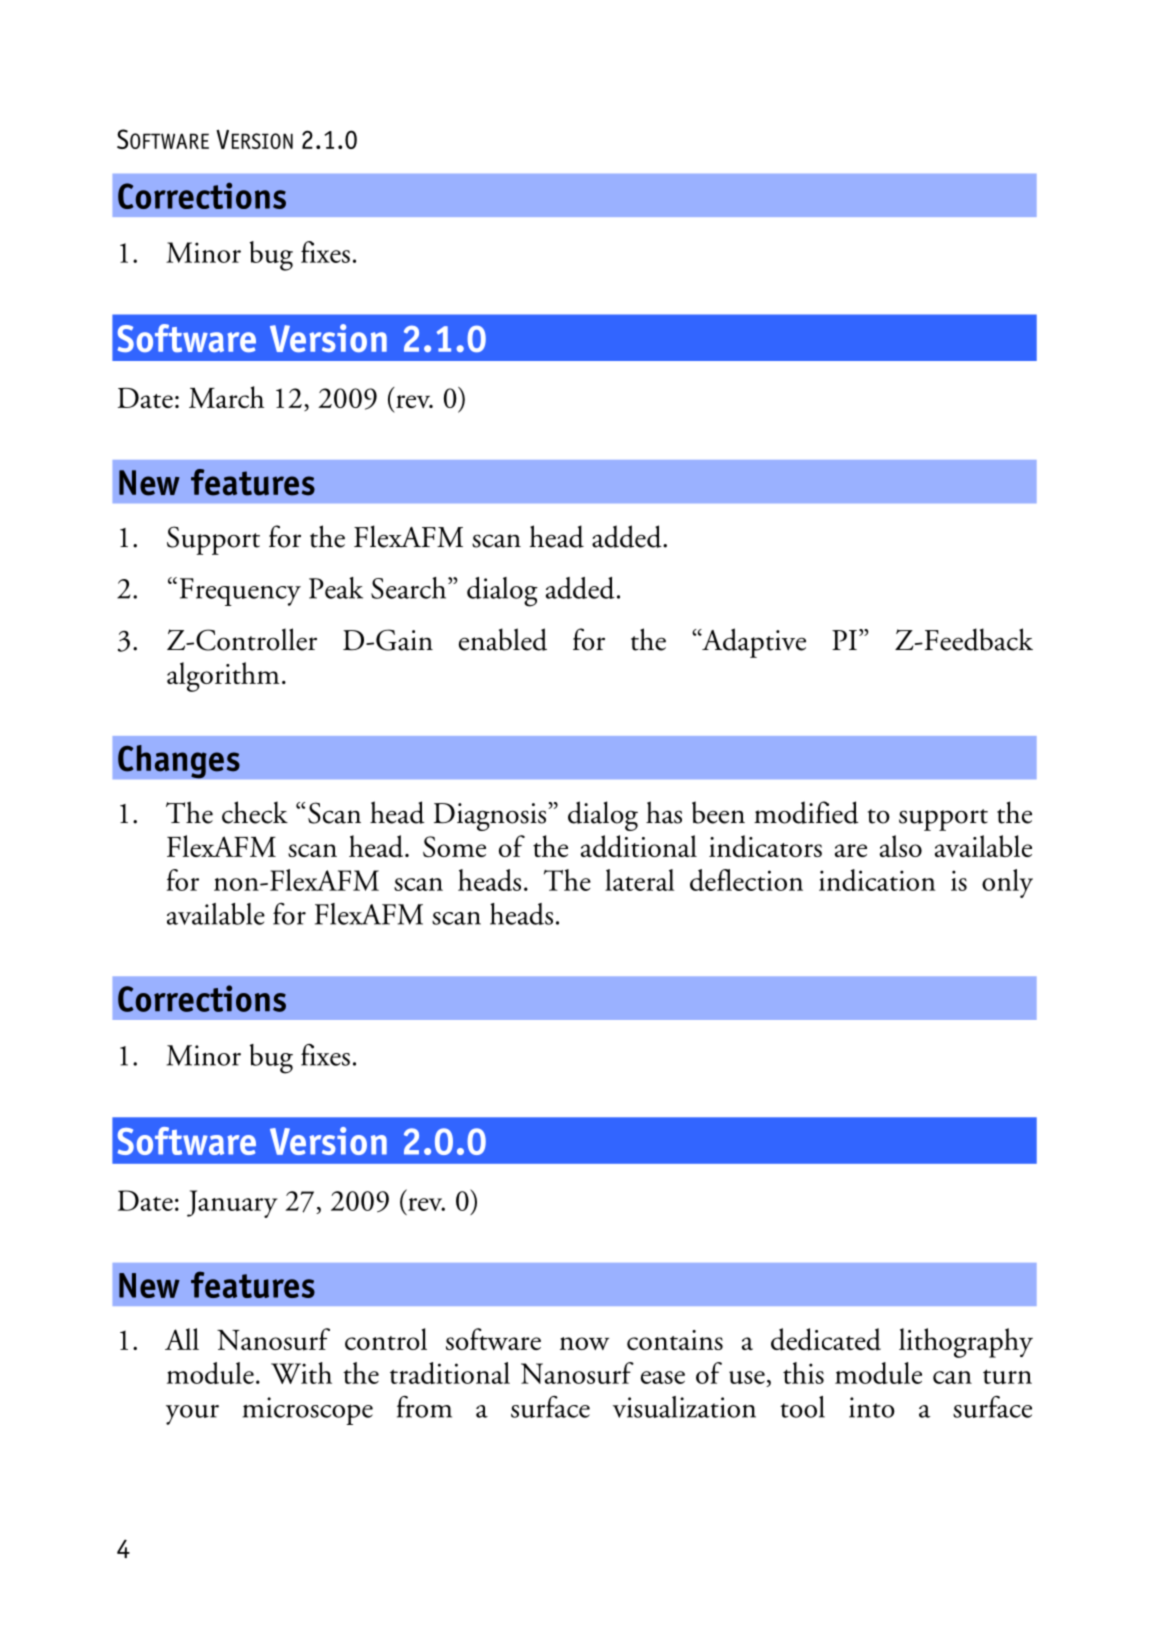 The width and height of the screenshot is (1153, 1630). I want to click on Adaptive, so click(753, 643).
